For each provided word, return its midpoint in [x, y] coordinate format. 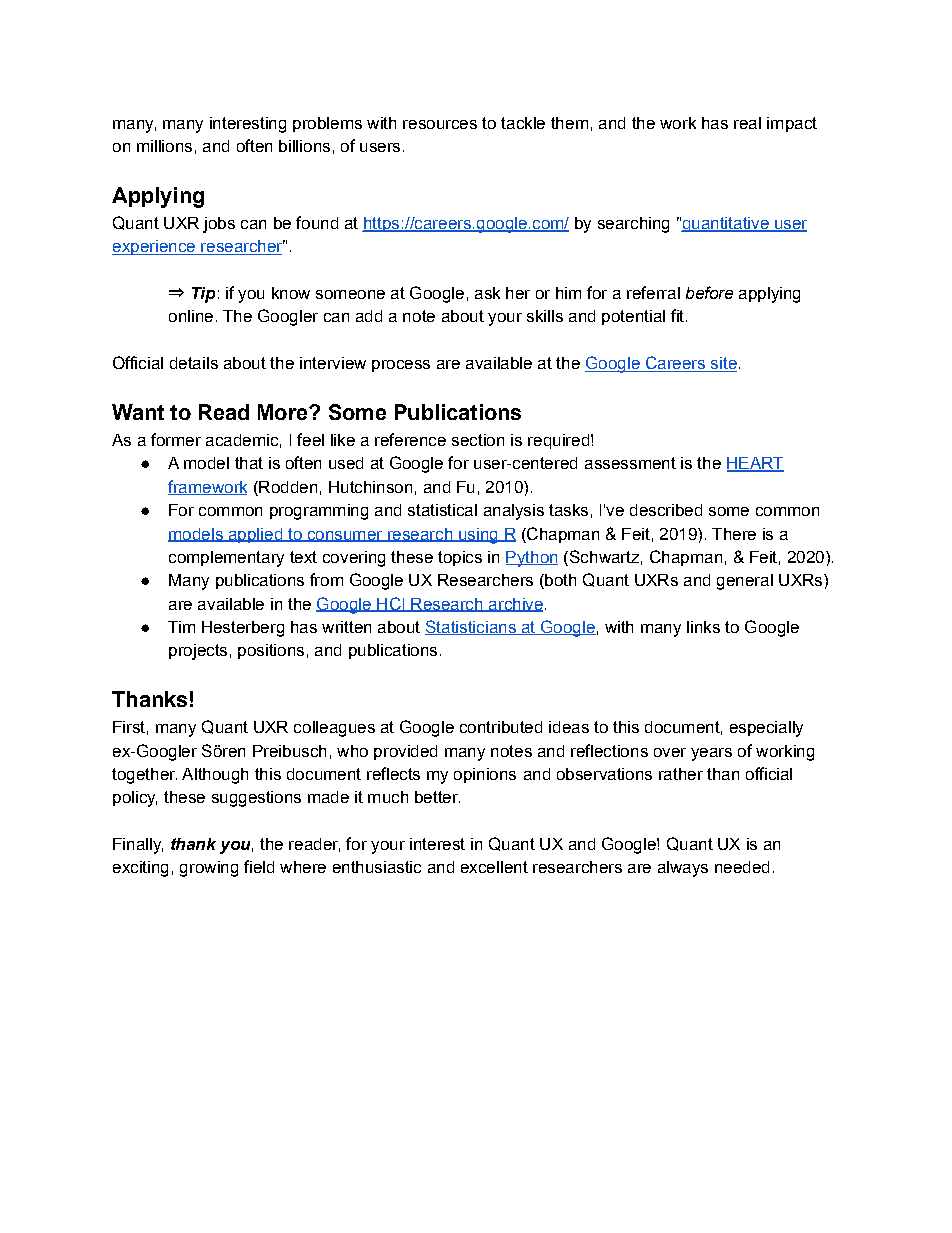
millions [164, 146]
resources [440, 124]
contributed [501, 727]
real [747, 123]
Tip [203, 295]
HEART [755, 464]
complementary [226, 559]
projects [198, 652]
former [176, 439]
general [745, 582]
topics [460, 558]
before [709, 292]
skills [545, 316]
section [478, 440]
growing [209, 869]
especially [766, 729]
